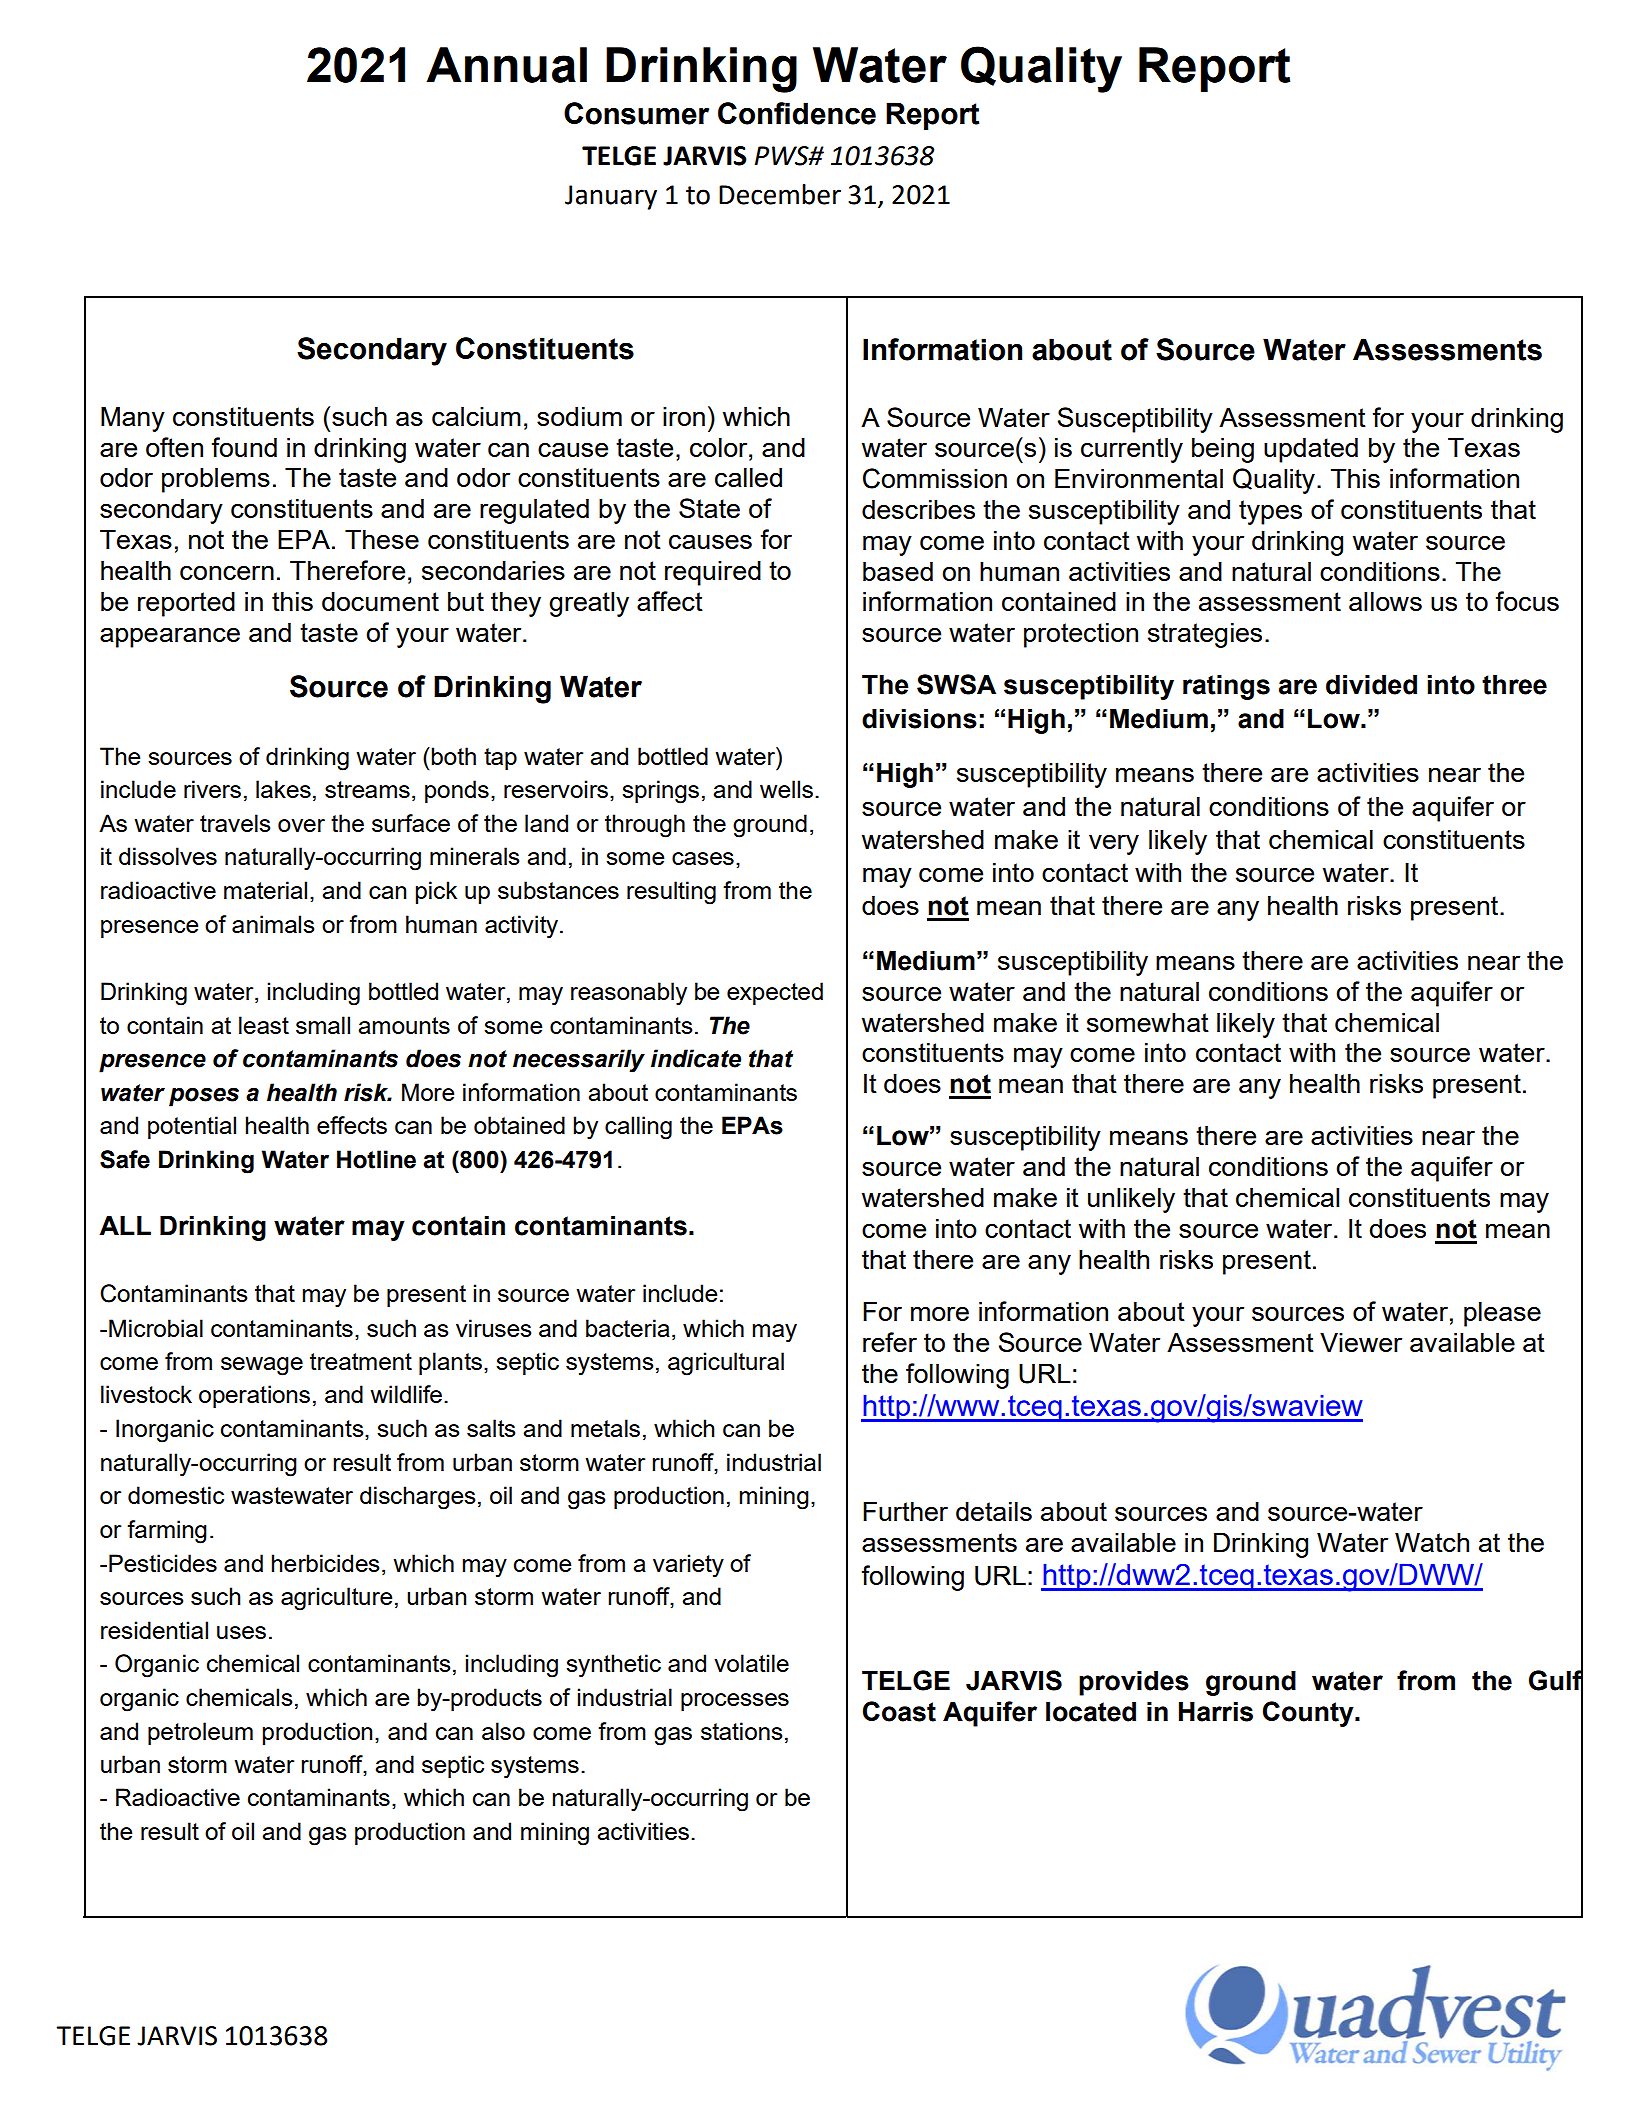 This screenshot has width=1640, height=2123. I want to click on refer, so click(890, 1342).
